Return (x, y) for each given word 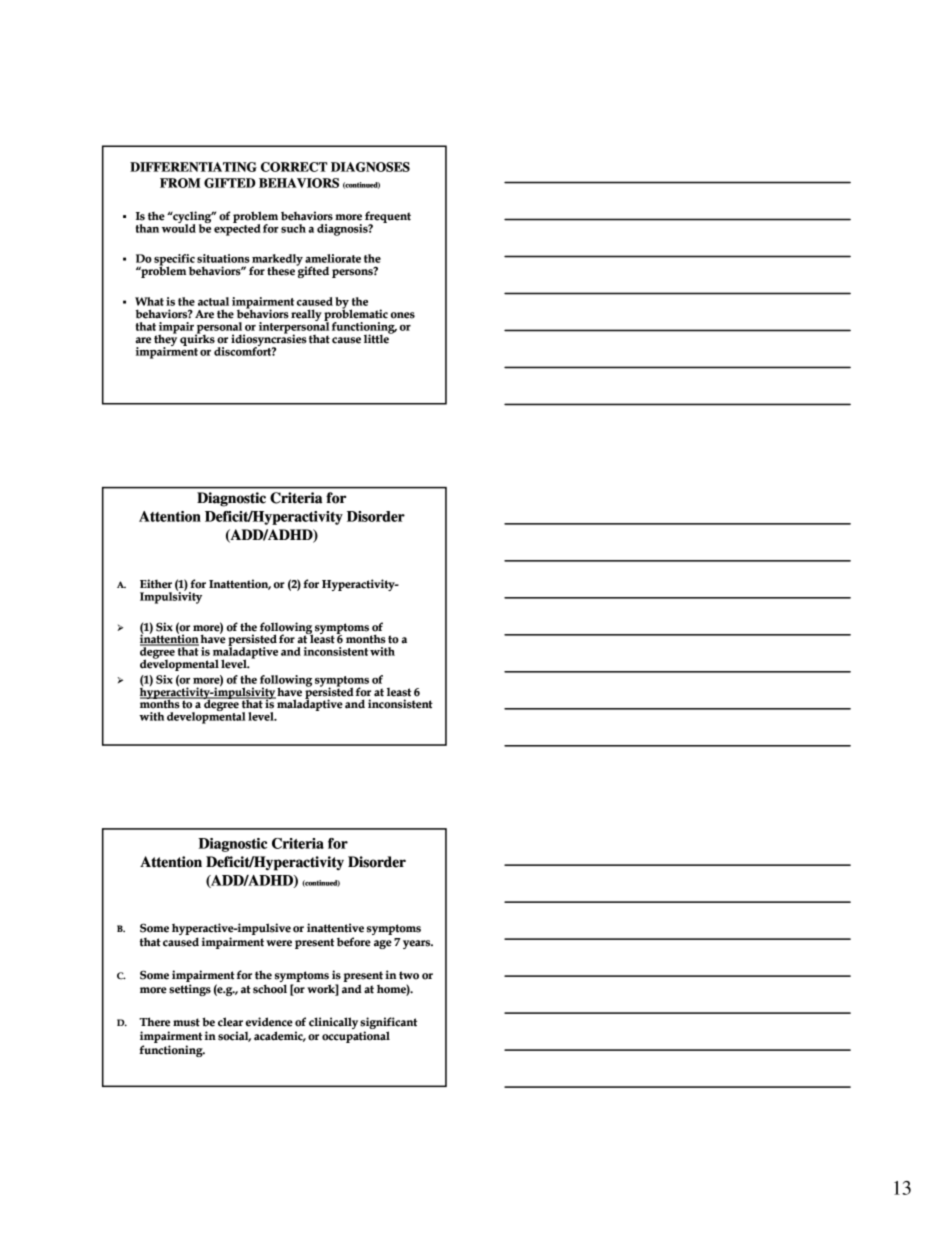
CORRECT (294, 167)
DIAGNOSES (370, 167)
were (279, 943)
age (383, 944)
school (270, 989)
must (186, 1022)
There (154, 1022)
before (354, 942)
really (306, 315)
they (165, 340)
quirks (197, 339)
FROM (180, 183)
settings (190, 990)
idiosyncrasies (269, 340)
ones (403, 315)
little (377, 338)
